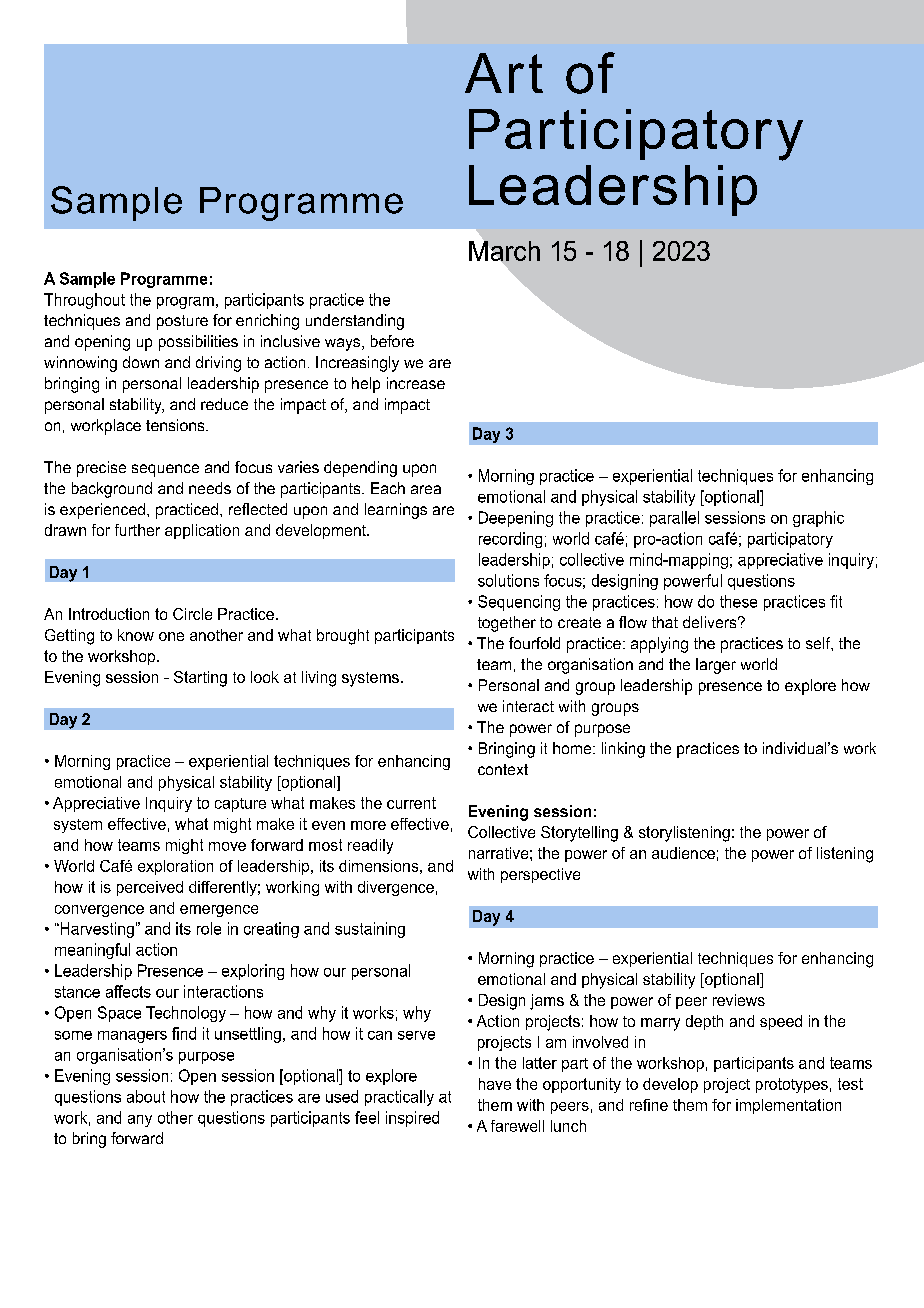 Image resolution: width=924 pixels, height=1308 pixels. What do you see at coordinates (182, 322) in the document?
I see `posture` at bounding box center [182, 322].
